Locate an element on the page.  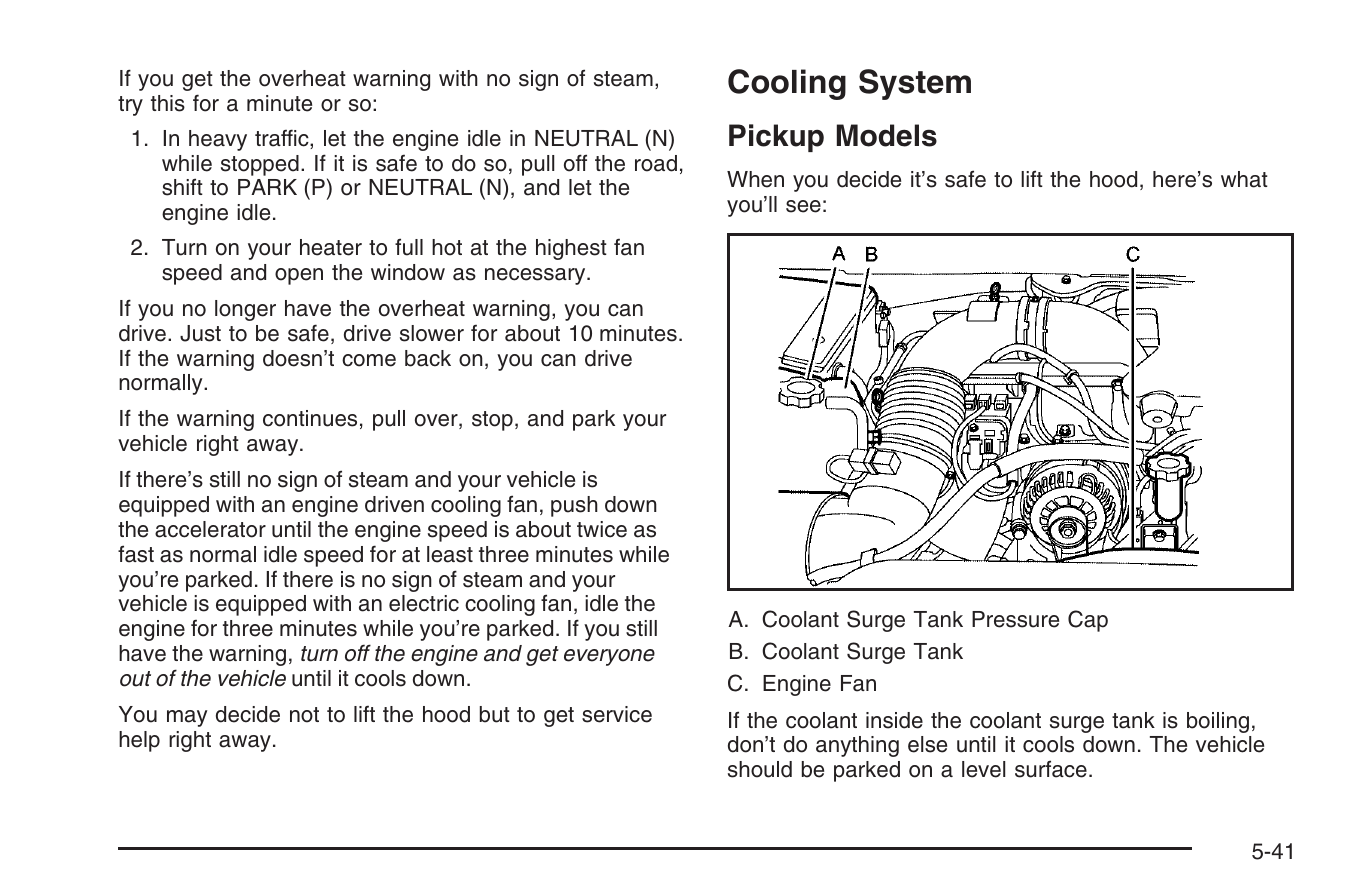
this is located at coordinates (168, 103).
